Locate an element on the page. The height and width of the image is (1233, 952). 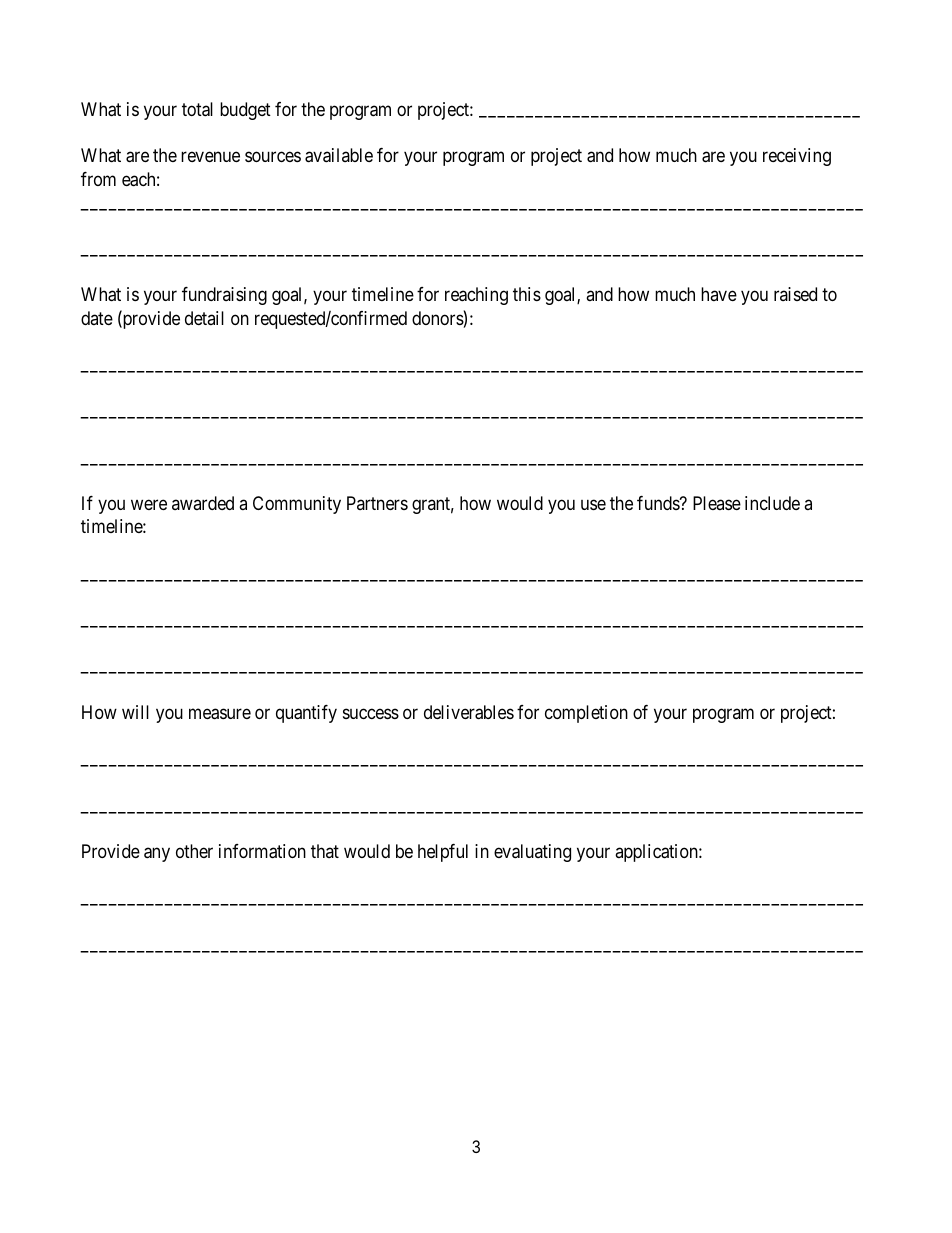
receiving is located at coordinates (797, 157).
